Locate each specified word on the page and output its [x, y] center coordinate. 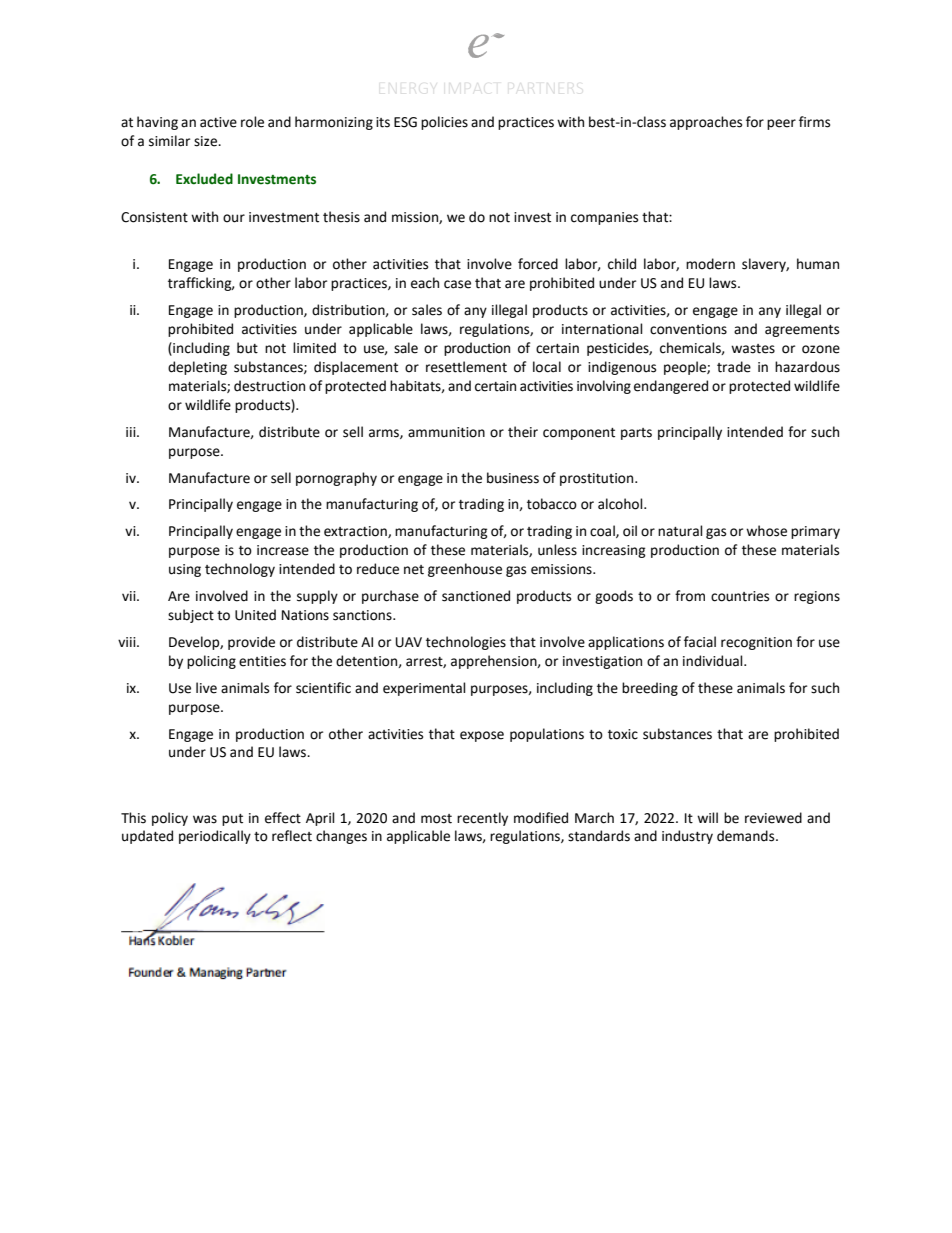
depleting [197, 368]
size [206, 141]
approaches [706, 123]
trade [734, 367]
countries [740, 596]
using [185, 570]
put [232, 820]
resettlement [466, 367]
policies [444, 123]
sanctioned [476, 596]
